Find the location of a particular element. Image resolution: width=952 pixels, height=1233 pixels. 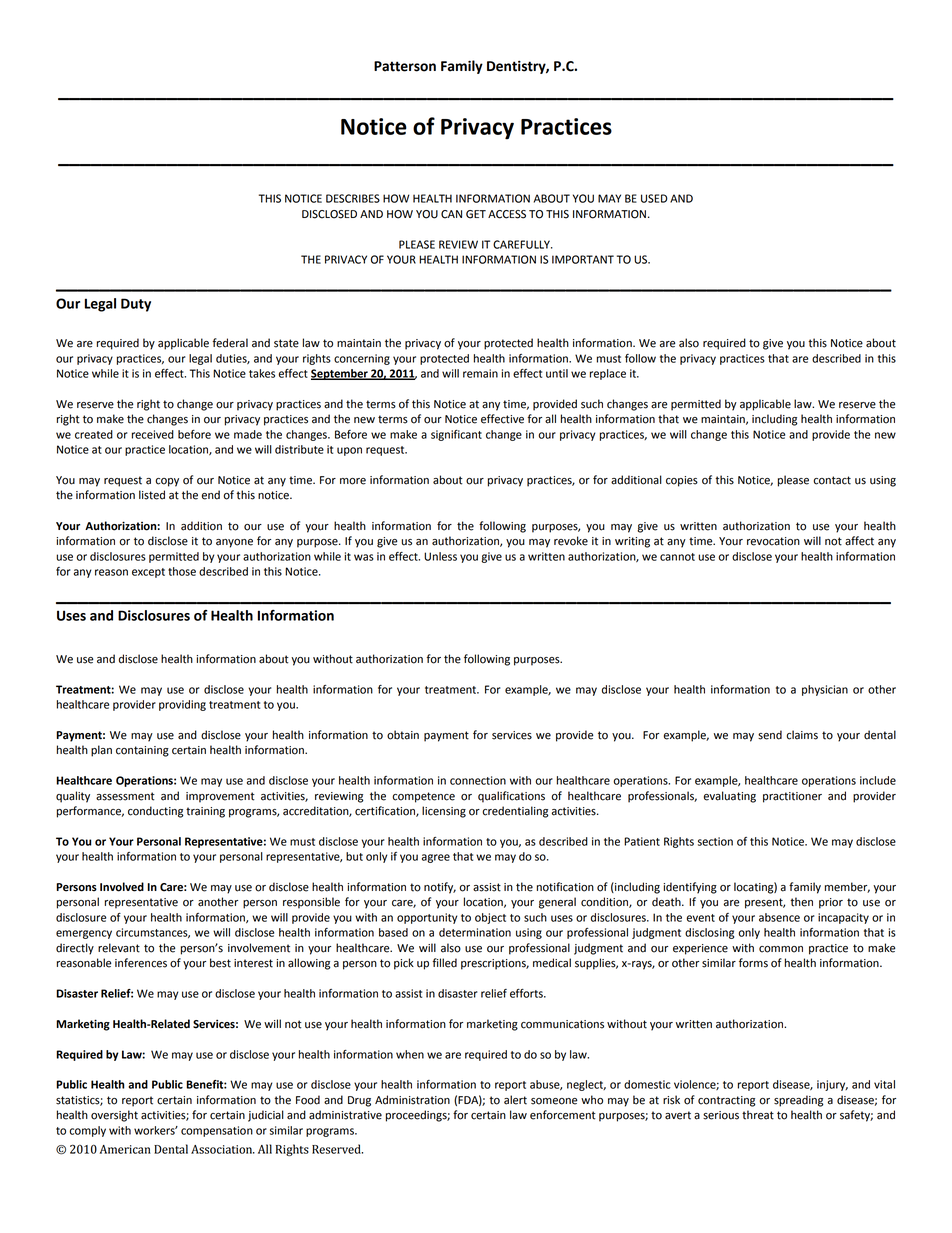

those is located at coordinates (182, 571).
